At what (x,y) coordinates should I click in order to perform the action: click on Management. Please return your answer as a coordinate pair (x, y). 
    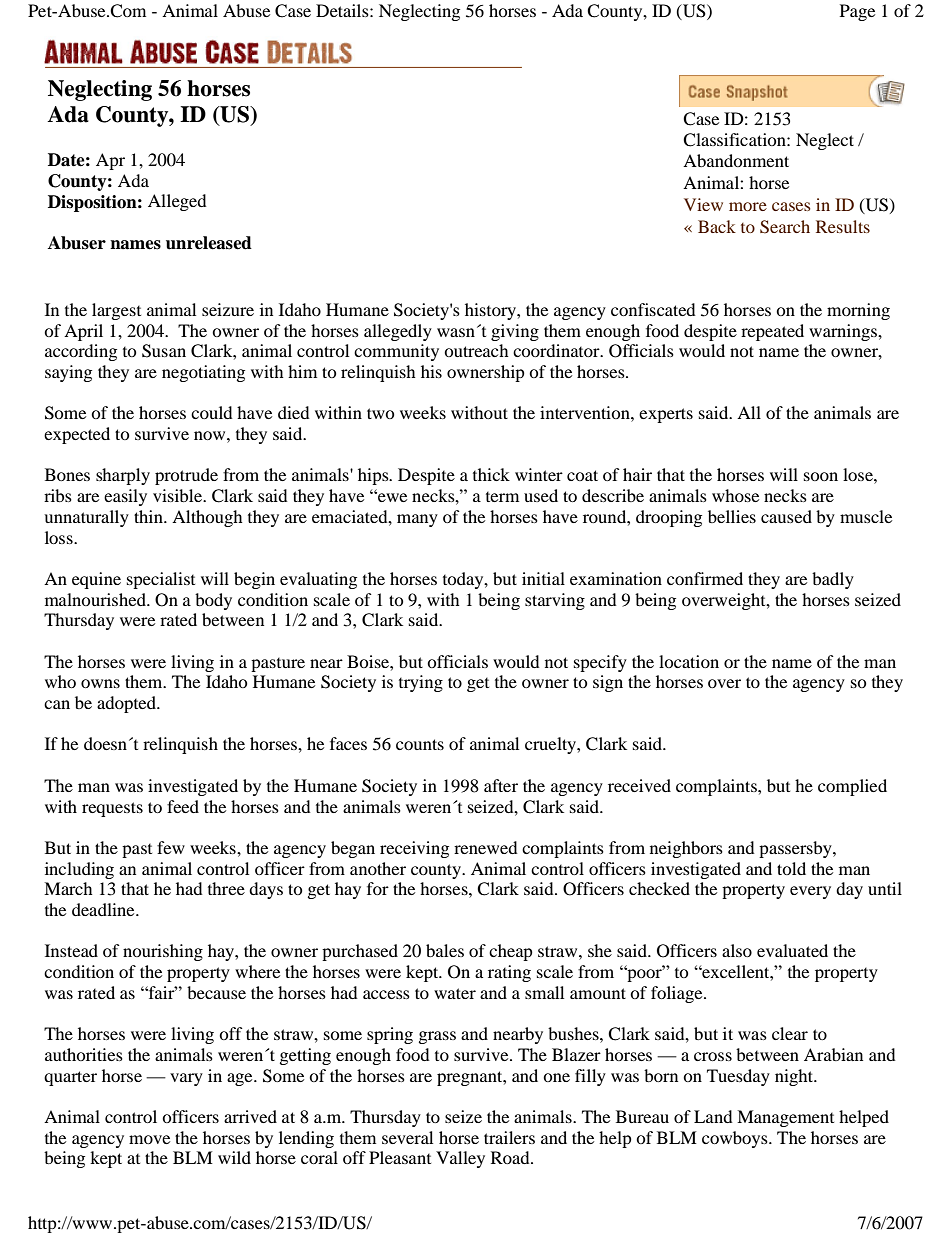
    Looking at the image, I should click on (785, 1118).
